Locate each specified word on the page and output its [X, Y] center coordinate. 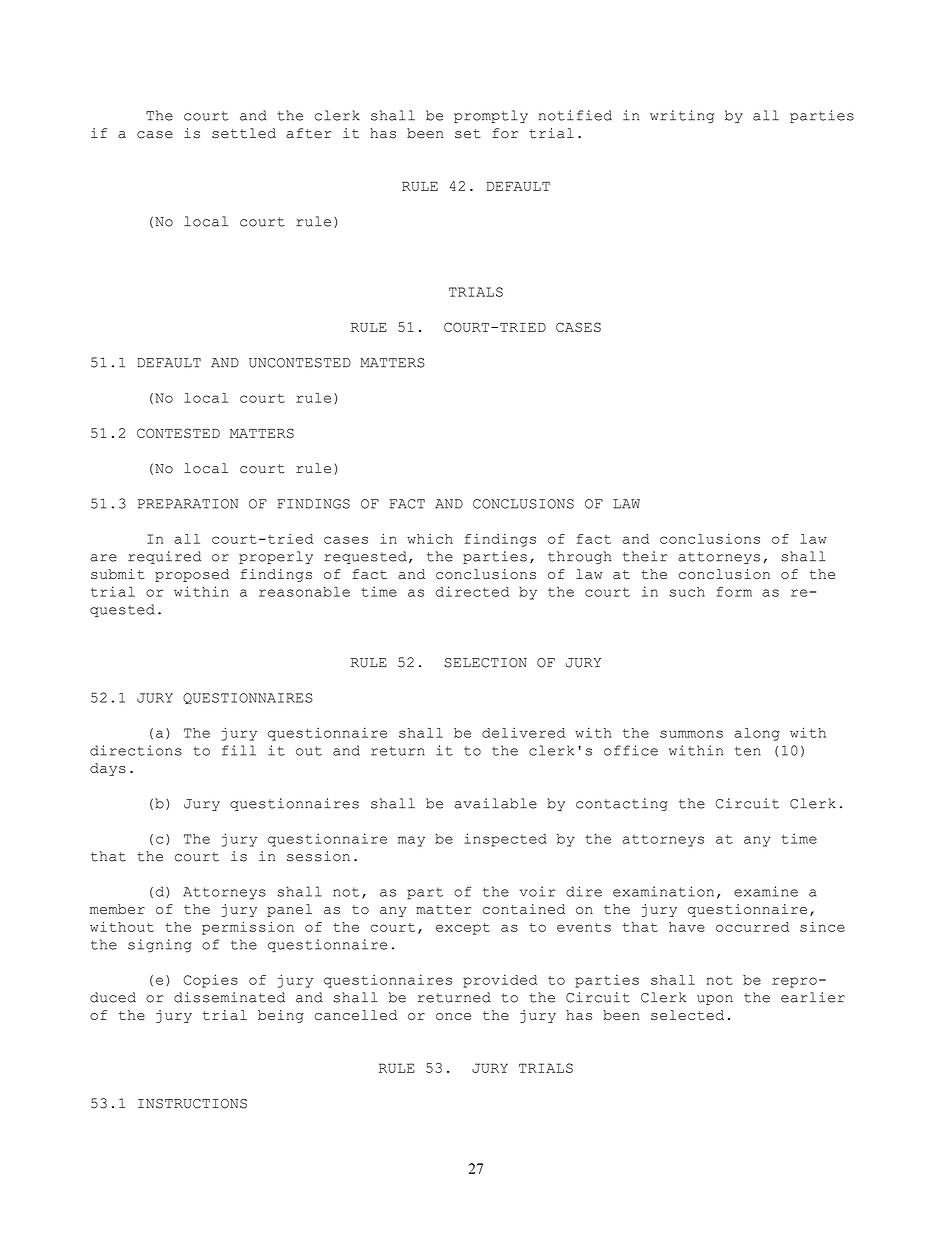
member [117, 909]
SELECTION [485, 663]
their [645, 556]
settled [244, 133]
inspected [505, 840]
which [430, 539]
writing [682, 116]
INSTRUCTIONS [192, 1104]
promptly [491, 116]
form [734, 592]
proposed [192, 575]
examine [766, 891]
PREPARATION [188, 504]
